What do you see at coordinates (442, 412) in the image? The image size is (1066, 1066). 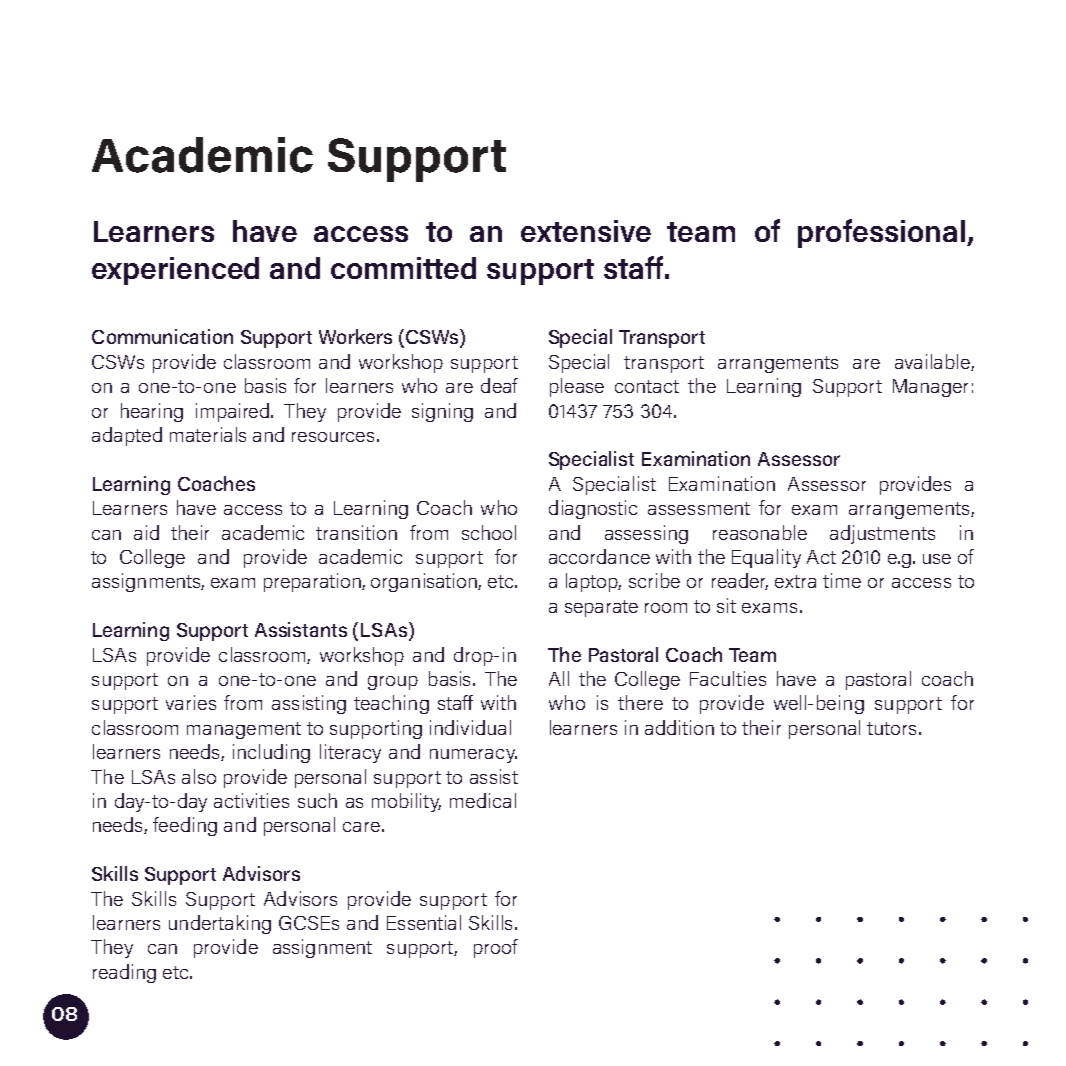 I see `signing` at bounding box center [442, 412].
